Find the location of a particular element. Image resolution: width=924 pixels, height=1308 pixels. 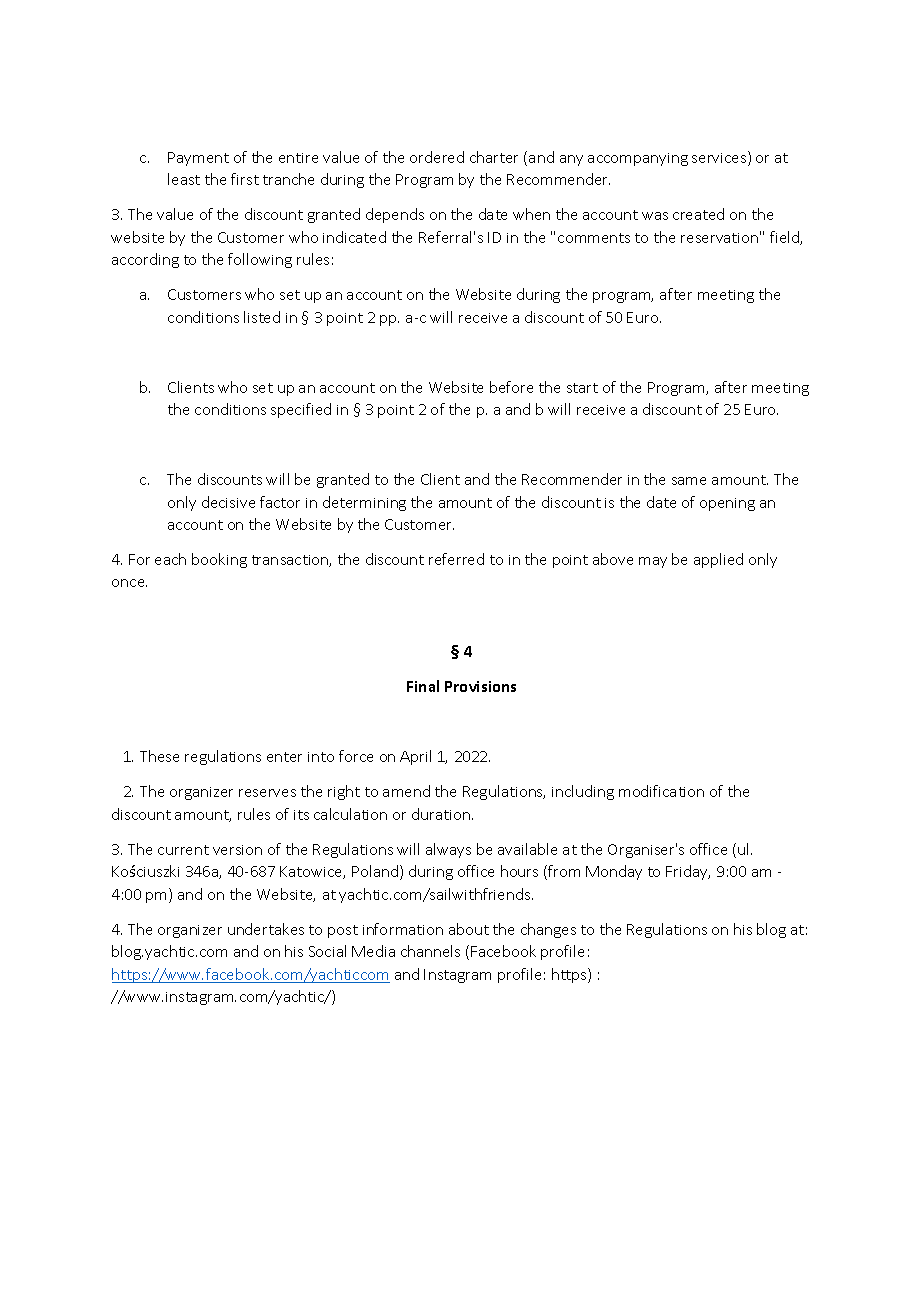

start is located at coordinates (582, 388).
